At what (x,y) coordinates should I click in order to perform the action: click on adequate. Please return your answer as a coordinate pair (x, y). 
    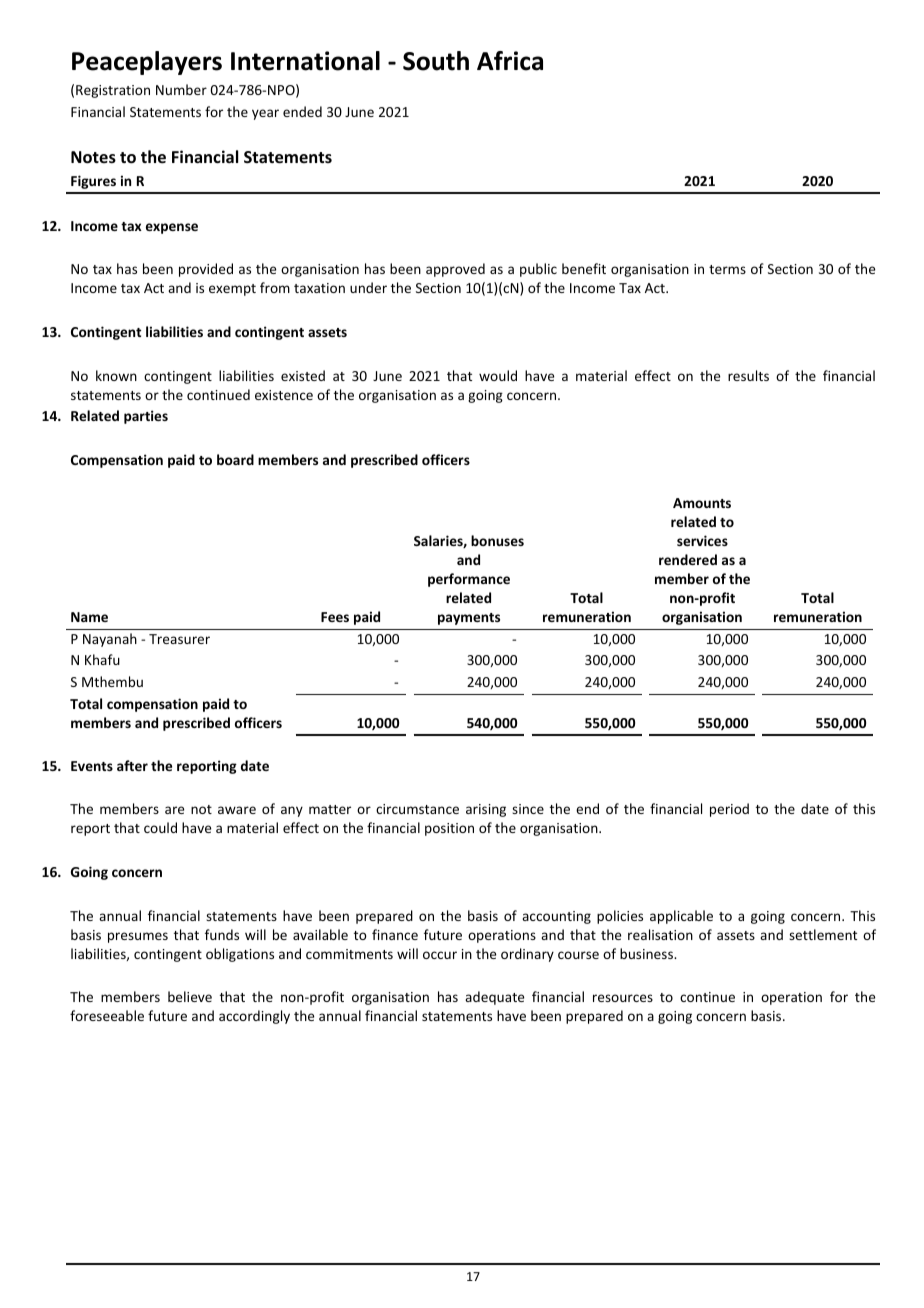
    Looking at the image, I should click on (494, 998).
